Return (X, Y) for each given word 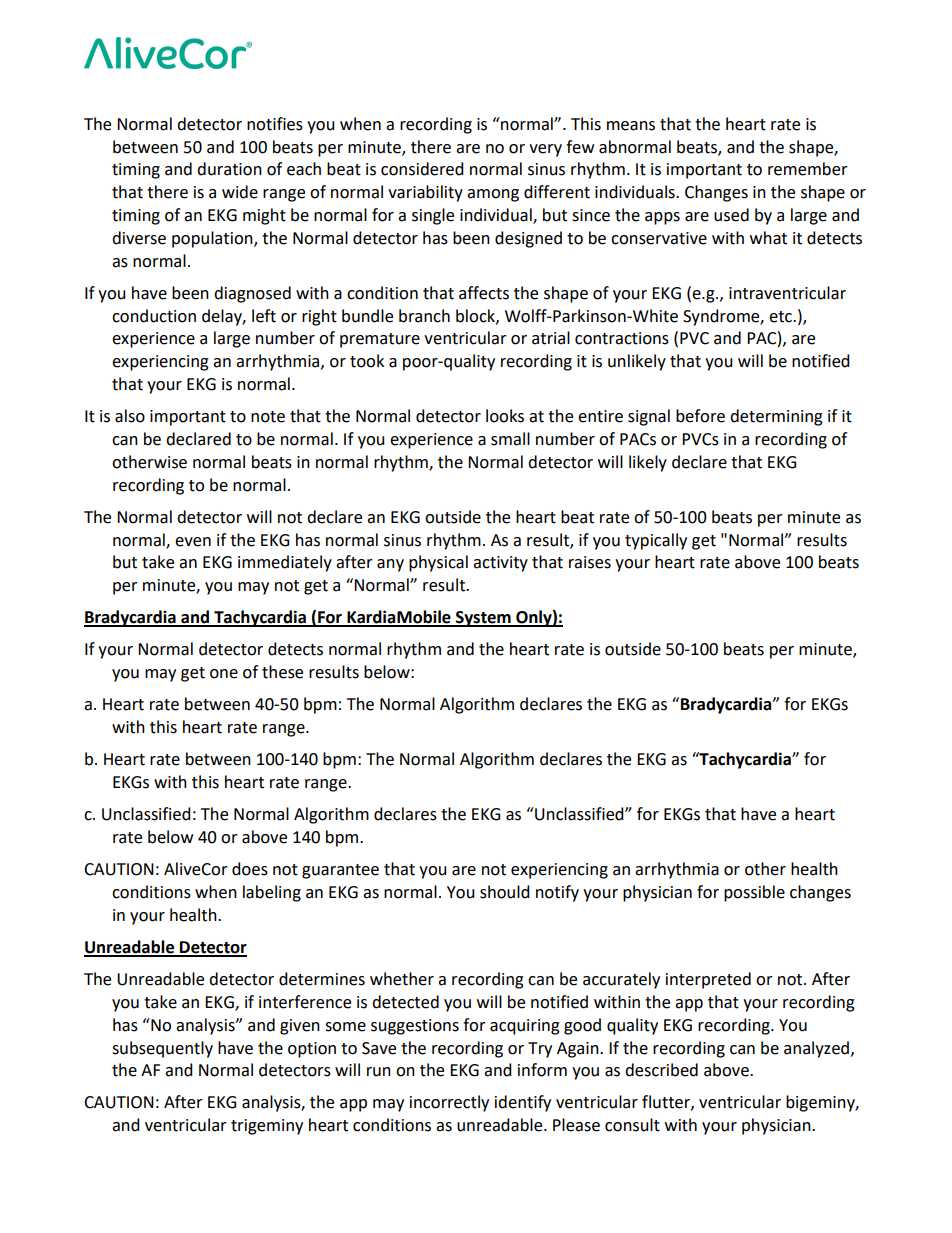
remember (808, 169)
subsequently (162, 1049)
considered (422, 169)
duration (229, 169)
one (224, 674)
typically (656, 541)
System (483, 619)
